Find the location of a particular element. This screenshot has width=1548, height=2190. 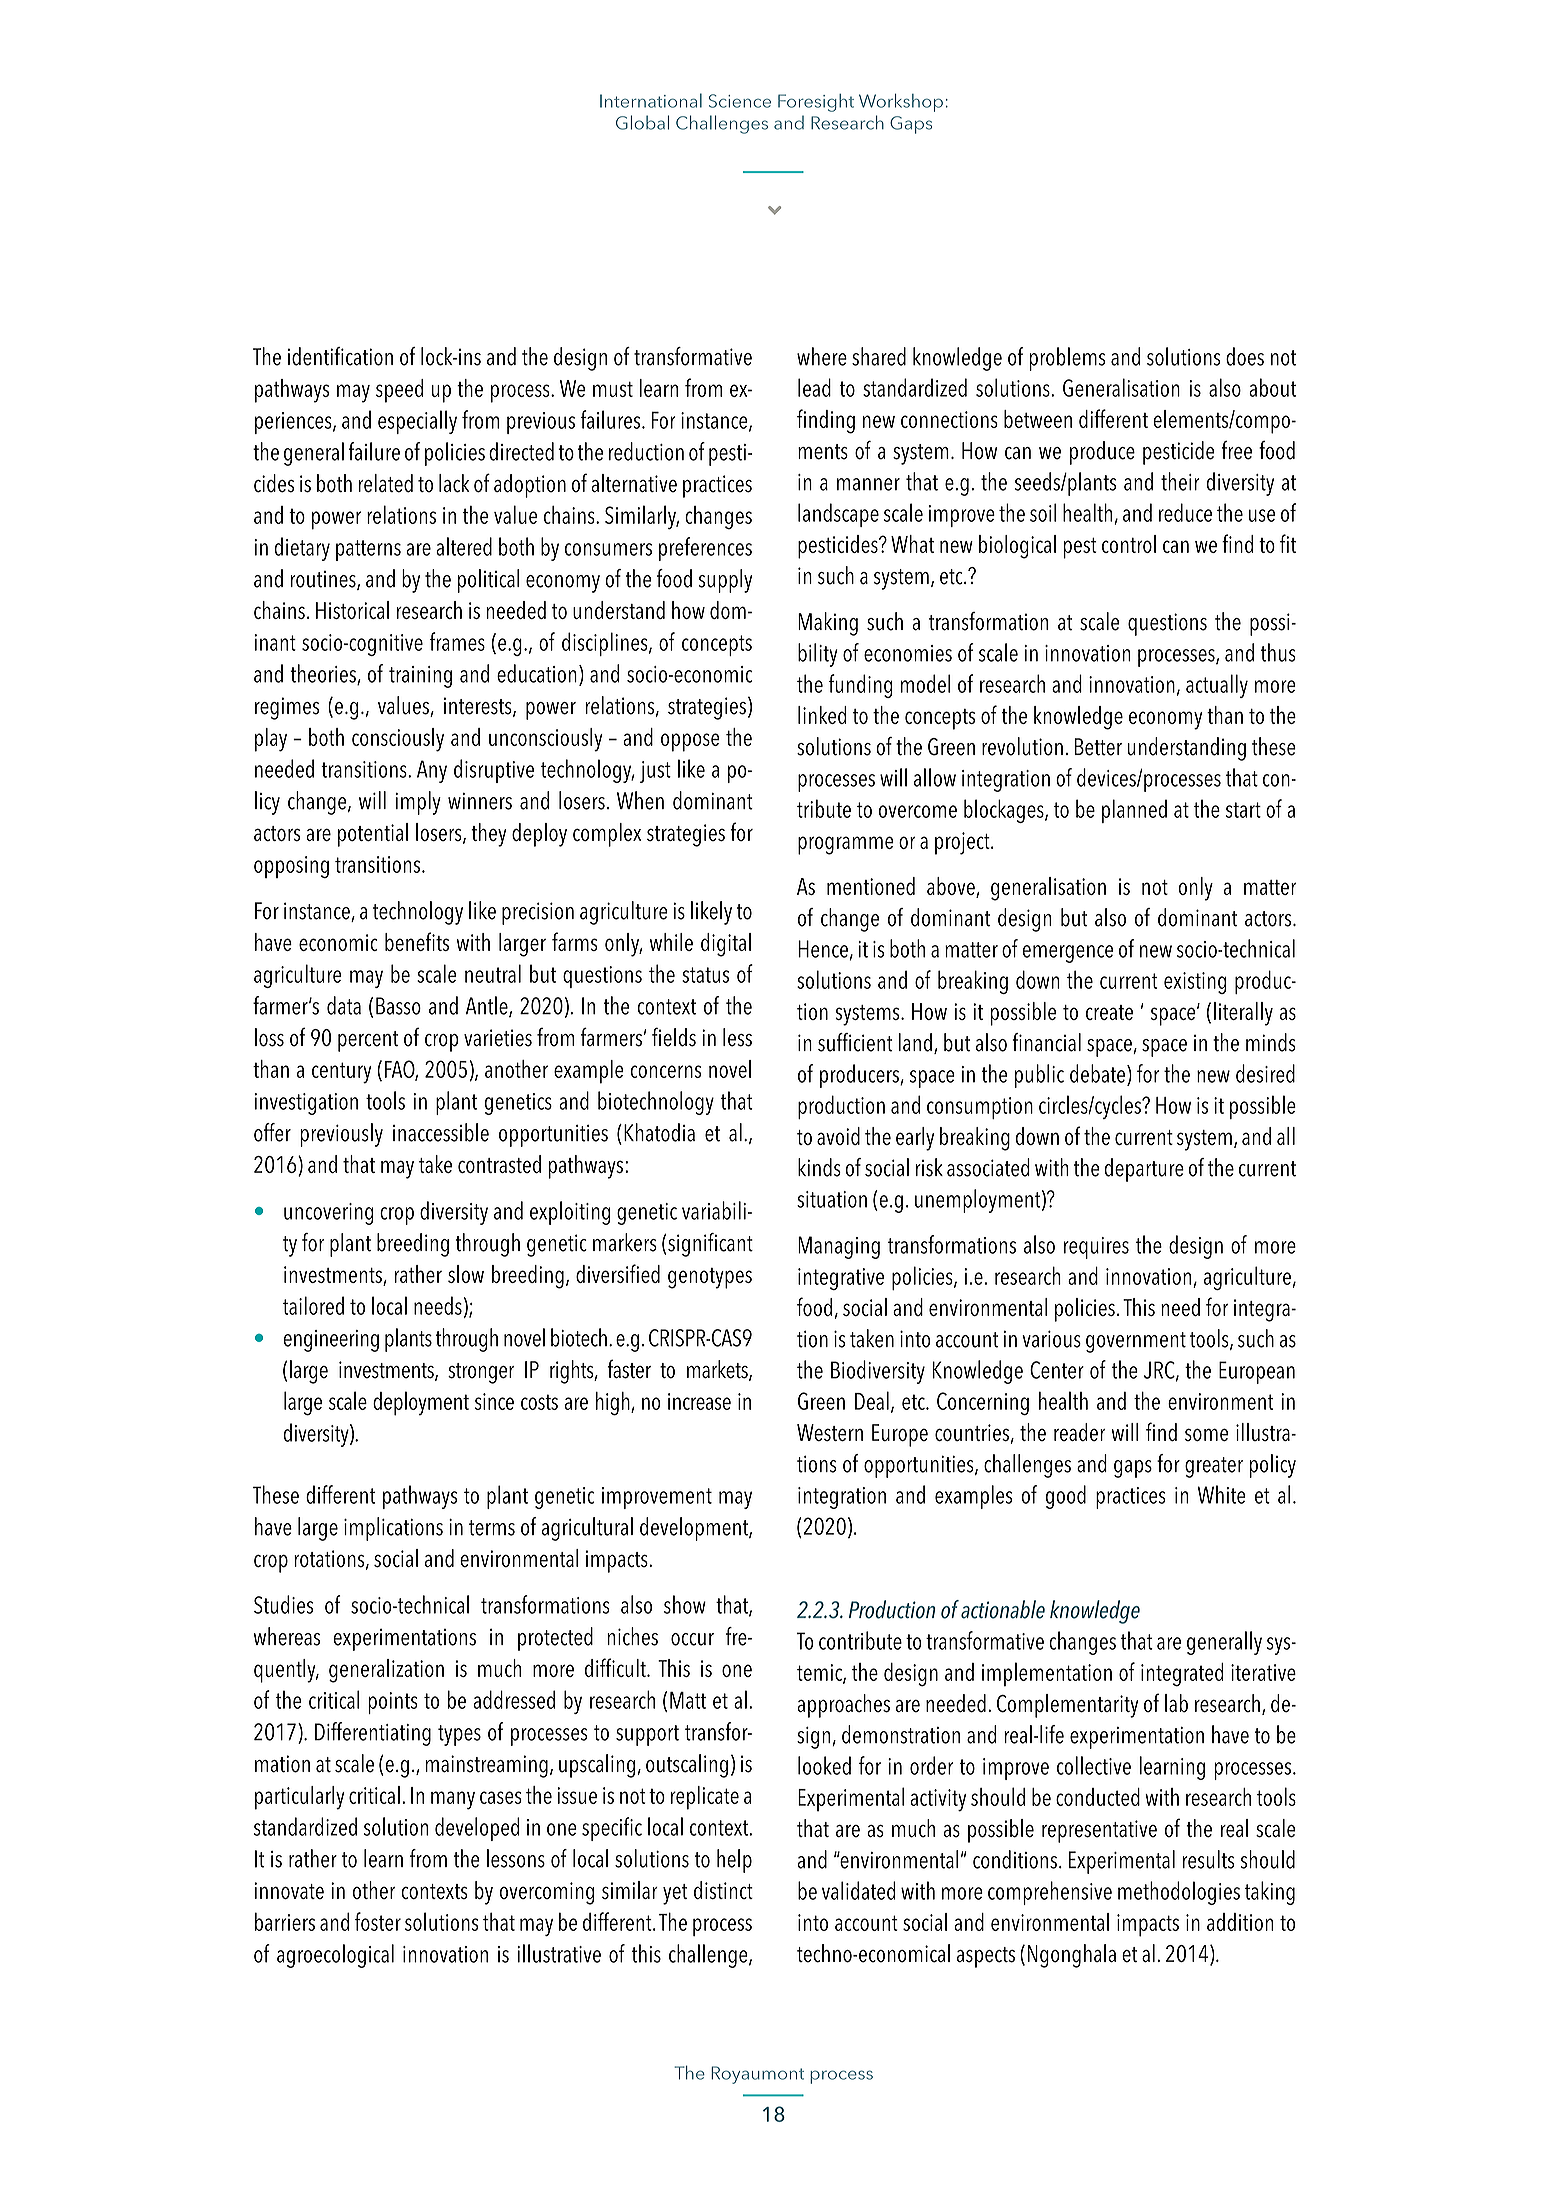

linked is located at coordinates (822, 715).
